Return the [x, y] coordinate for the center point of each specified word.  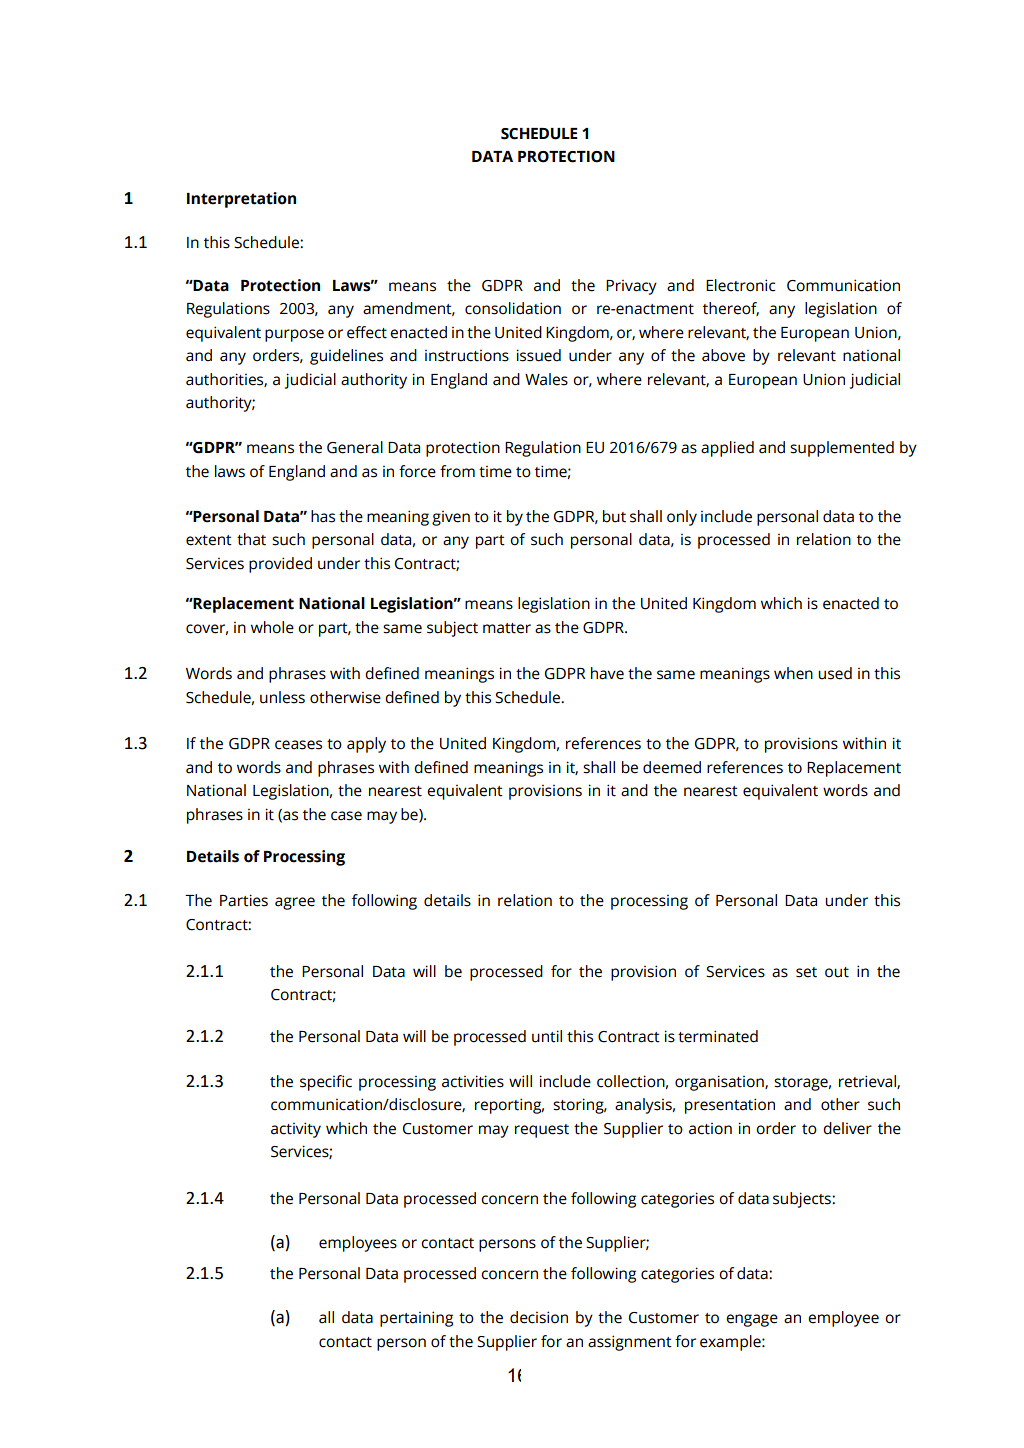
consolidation [513, 308]
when [793, 673]
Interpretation [241, 200]
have [607, 673]
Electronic [740, 285]
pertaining [416, 1319]
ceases [298, 745]
